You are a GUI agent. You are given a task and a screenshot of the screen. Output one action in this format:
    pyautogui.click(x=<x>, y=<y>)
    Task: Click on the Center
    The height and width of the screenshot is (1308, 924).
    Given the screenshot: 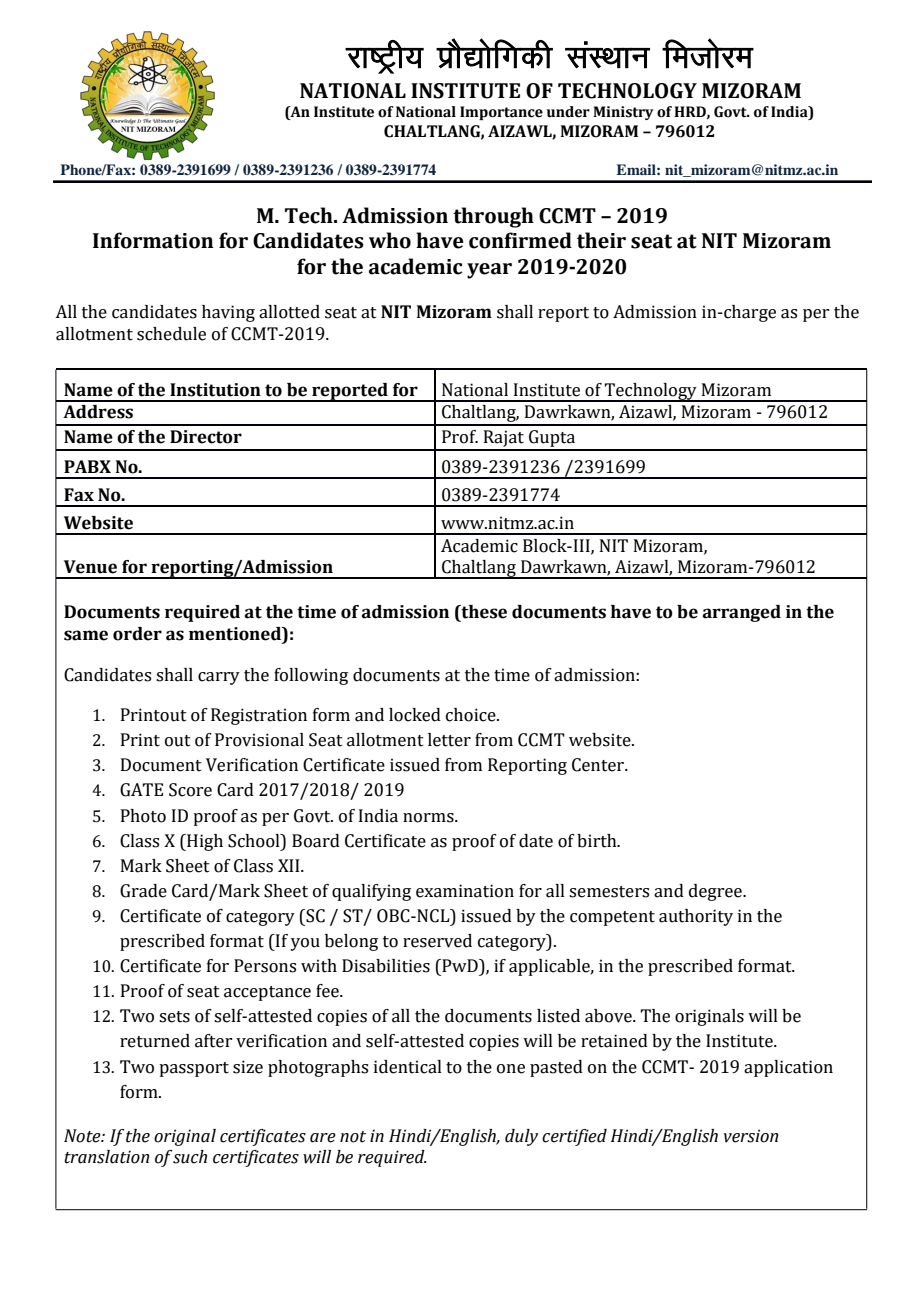 What is the action you would take?
    pyautogui.click(x=599, y=765)
